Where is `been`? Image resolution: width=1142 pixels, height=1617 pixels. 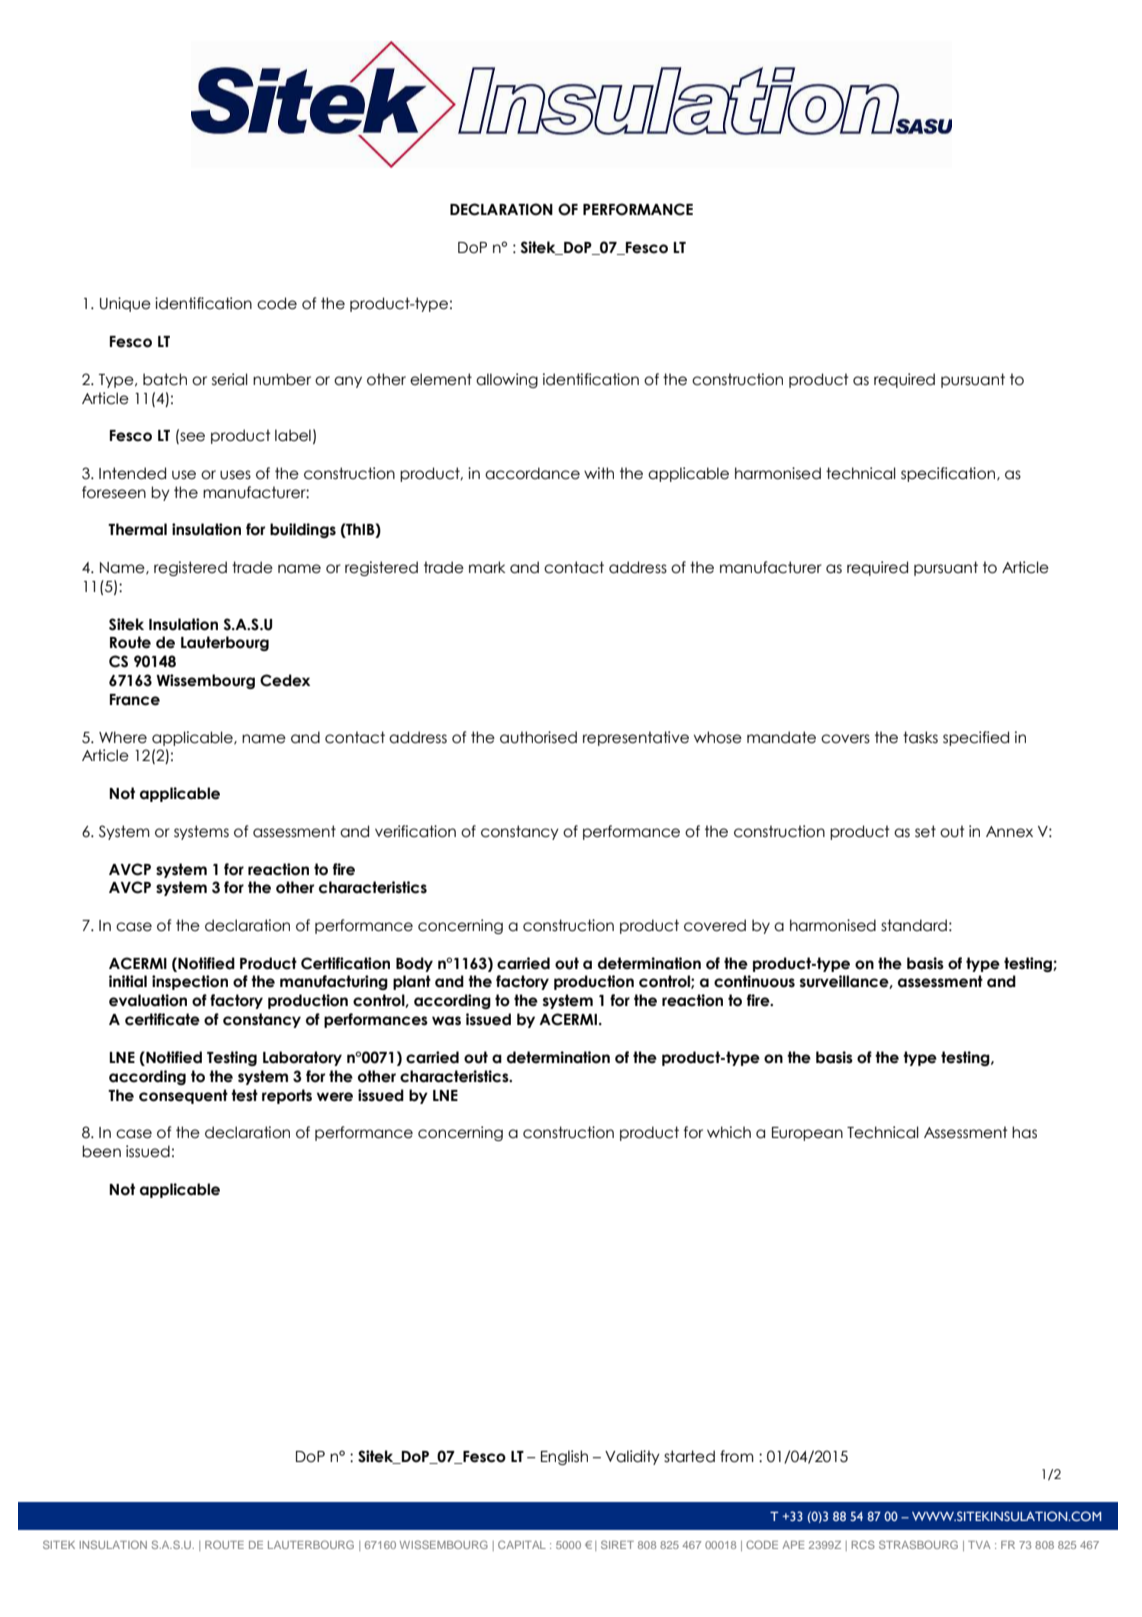
been is located at coordinates (101, 1151).
